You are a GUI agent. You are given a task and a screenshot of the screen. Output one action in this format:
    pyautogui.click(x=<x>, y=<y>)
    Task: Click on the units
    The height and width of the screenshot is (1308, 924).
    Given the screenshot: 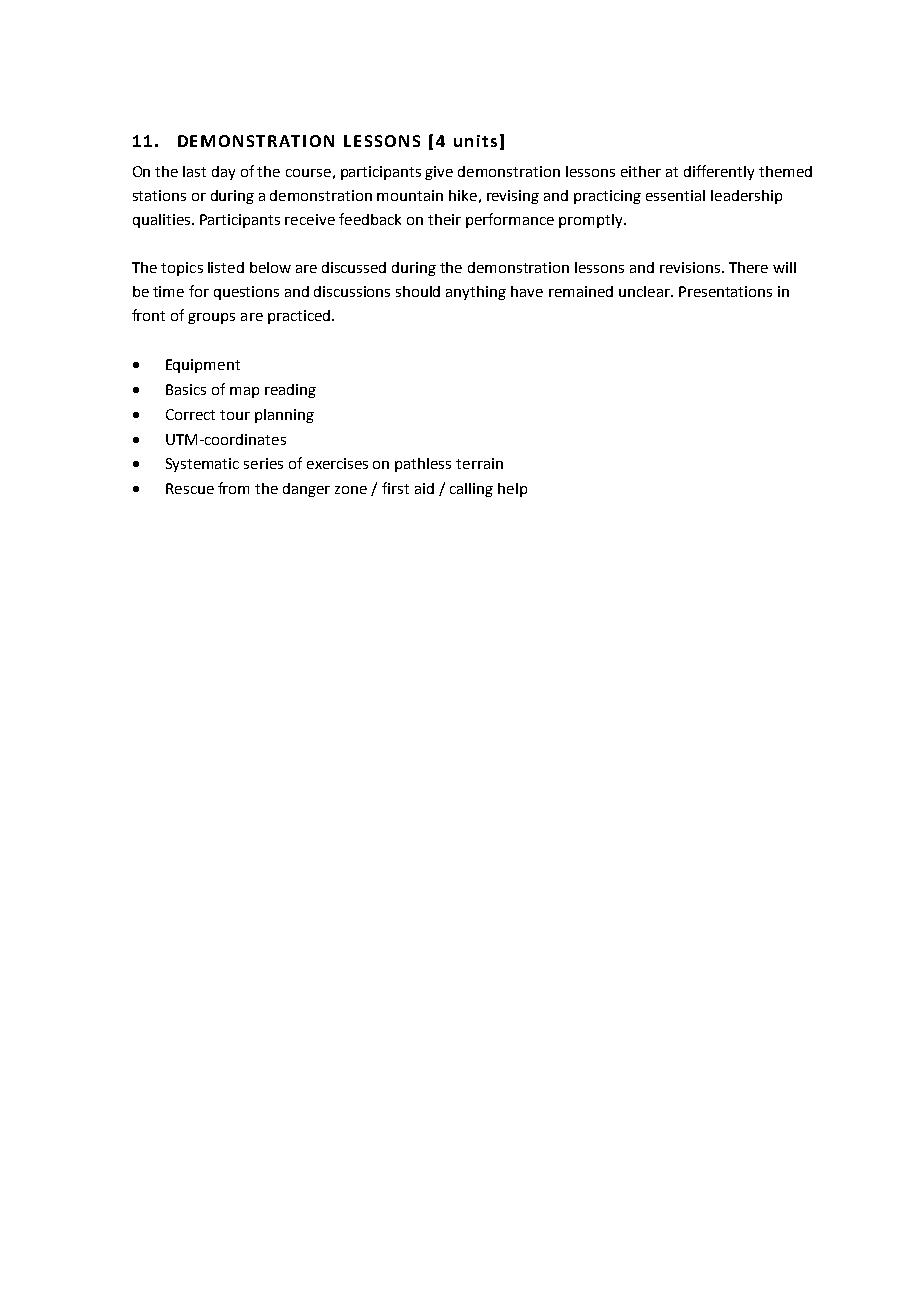 What is the action you would take?
    pyautogui.click(x=475, y=141)
